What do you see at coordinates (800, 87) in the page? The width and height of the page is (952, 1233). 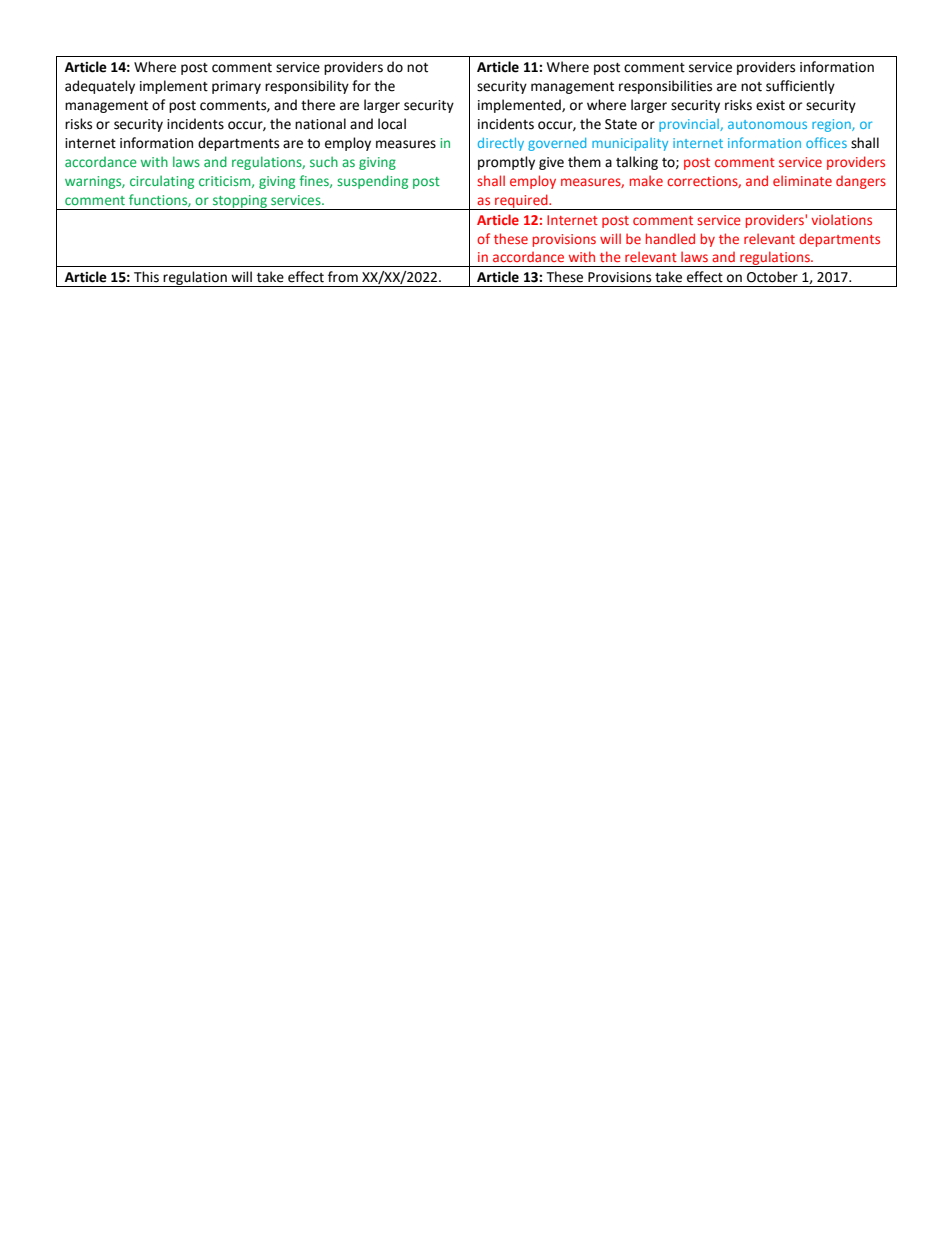 I see `sufficiently` at bounding box center [800, 87].
